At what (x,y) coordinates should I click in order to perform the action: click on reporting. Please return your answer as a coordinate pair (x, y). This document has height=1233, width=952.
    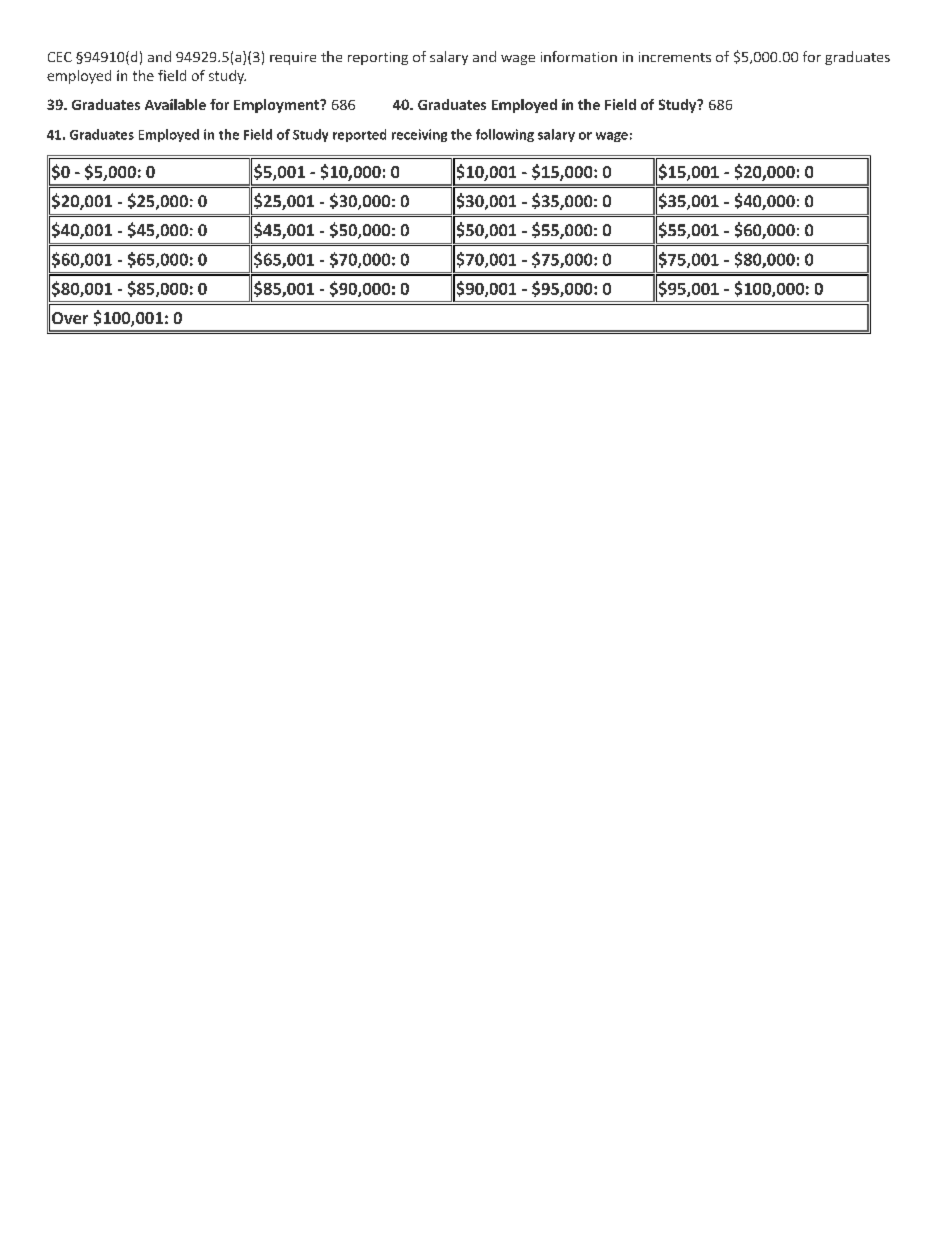
    Looking at the image, I should click on (378, 58).
